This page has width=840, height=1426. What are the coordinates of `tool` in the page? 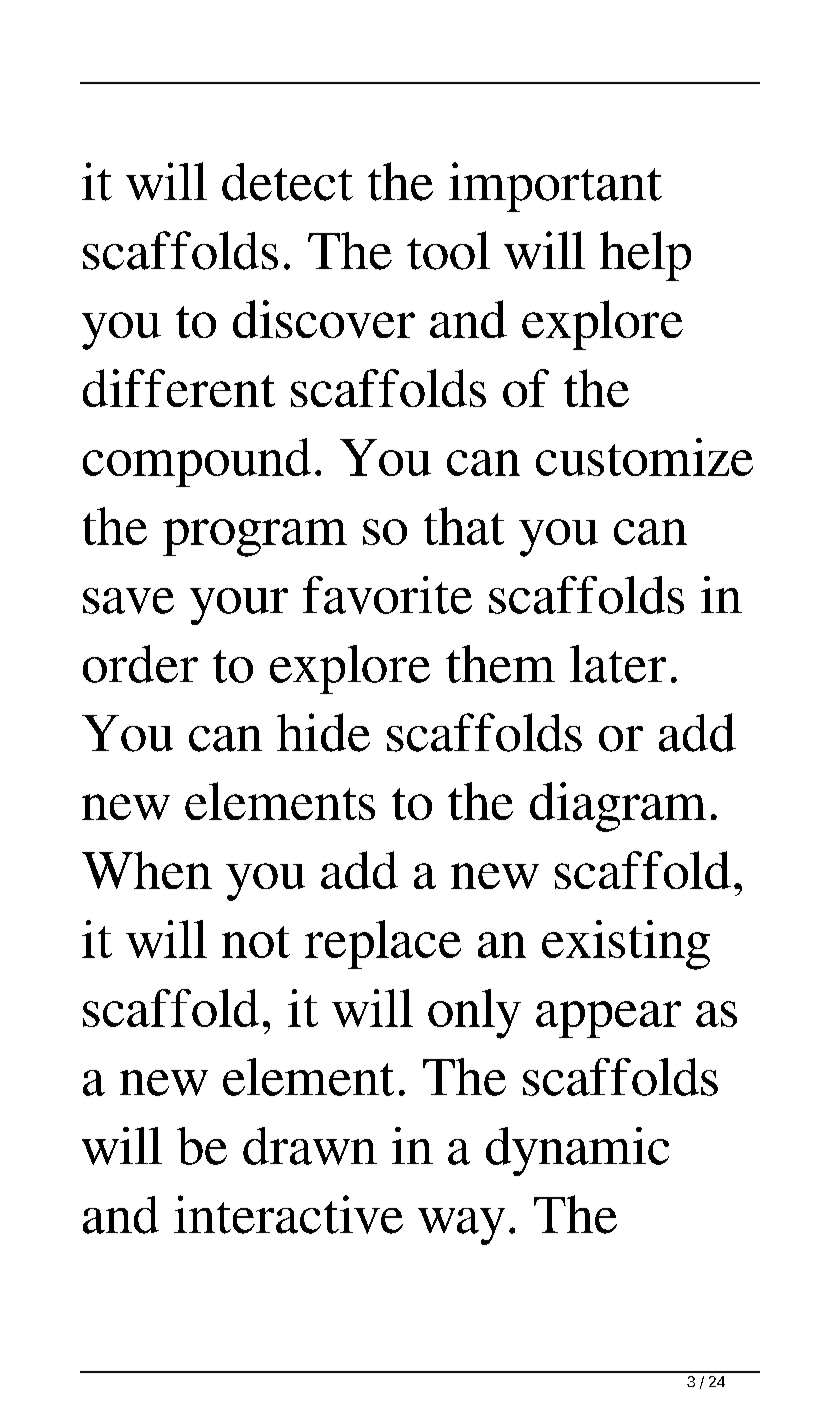 It's located at (448, 250).
